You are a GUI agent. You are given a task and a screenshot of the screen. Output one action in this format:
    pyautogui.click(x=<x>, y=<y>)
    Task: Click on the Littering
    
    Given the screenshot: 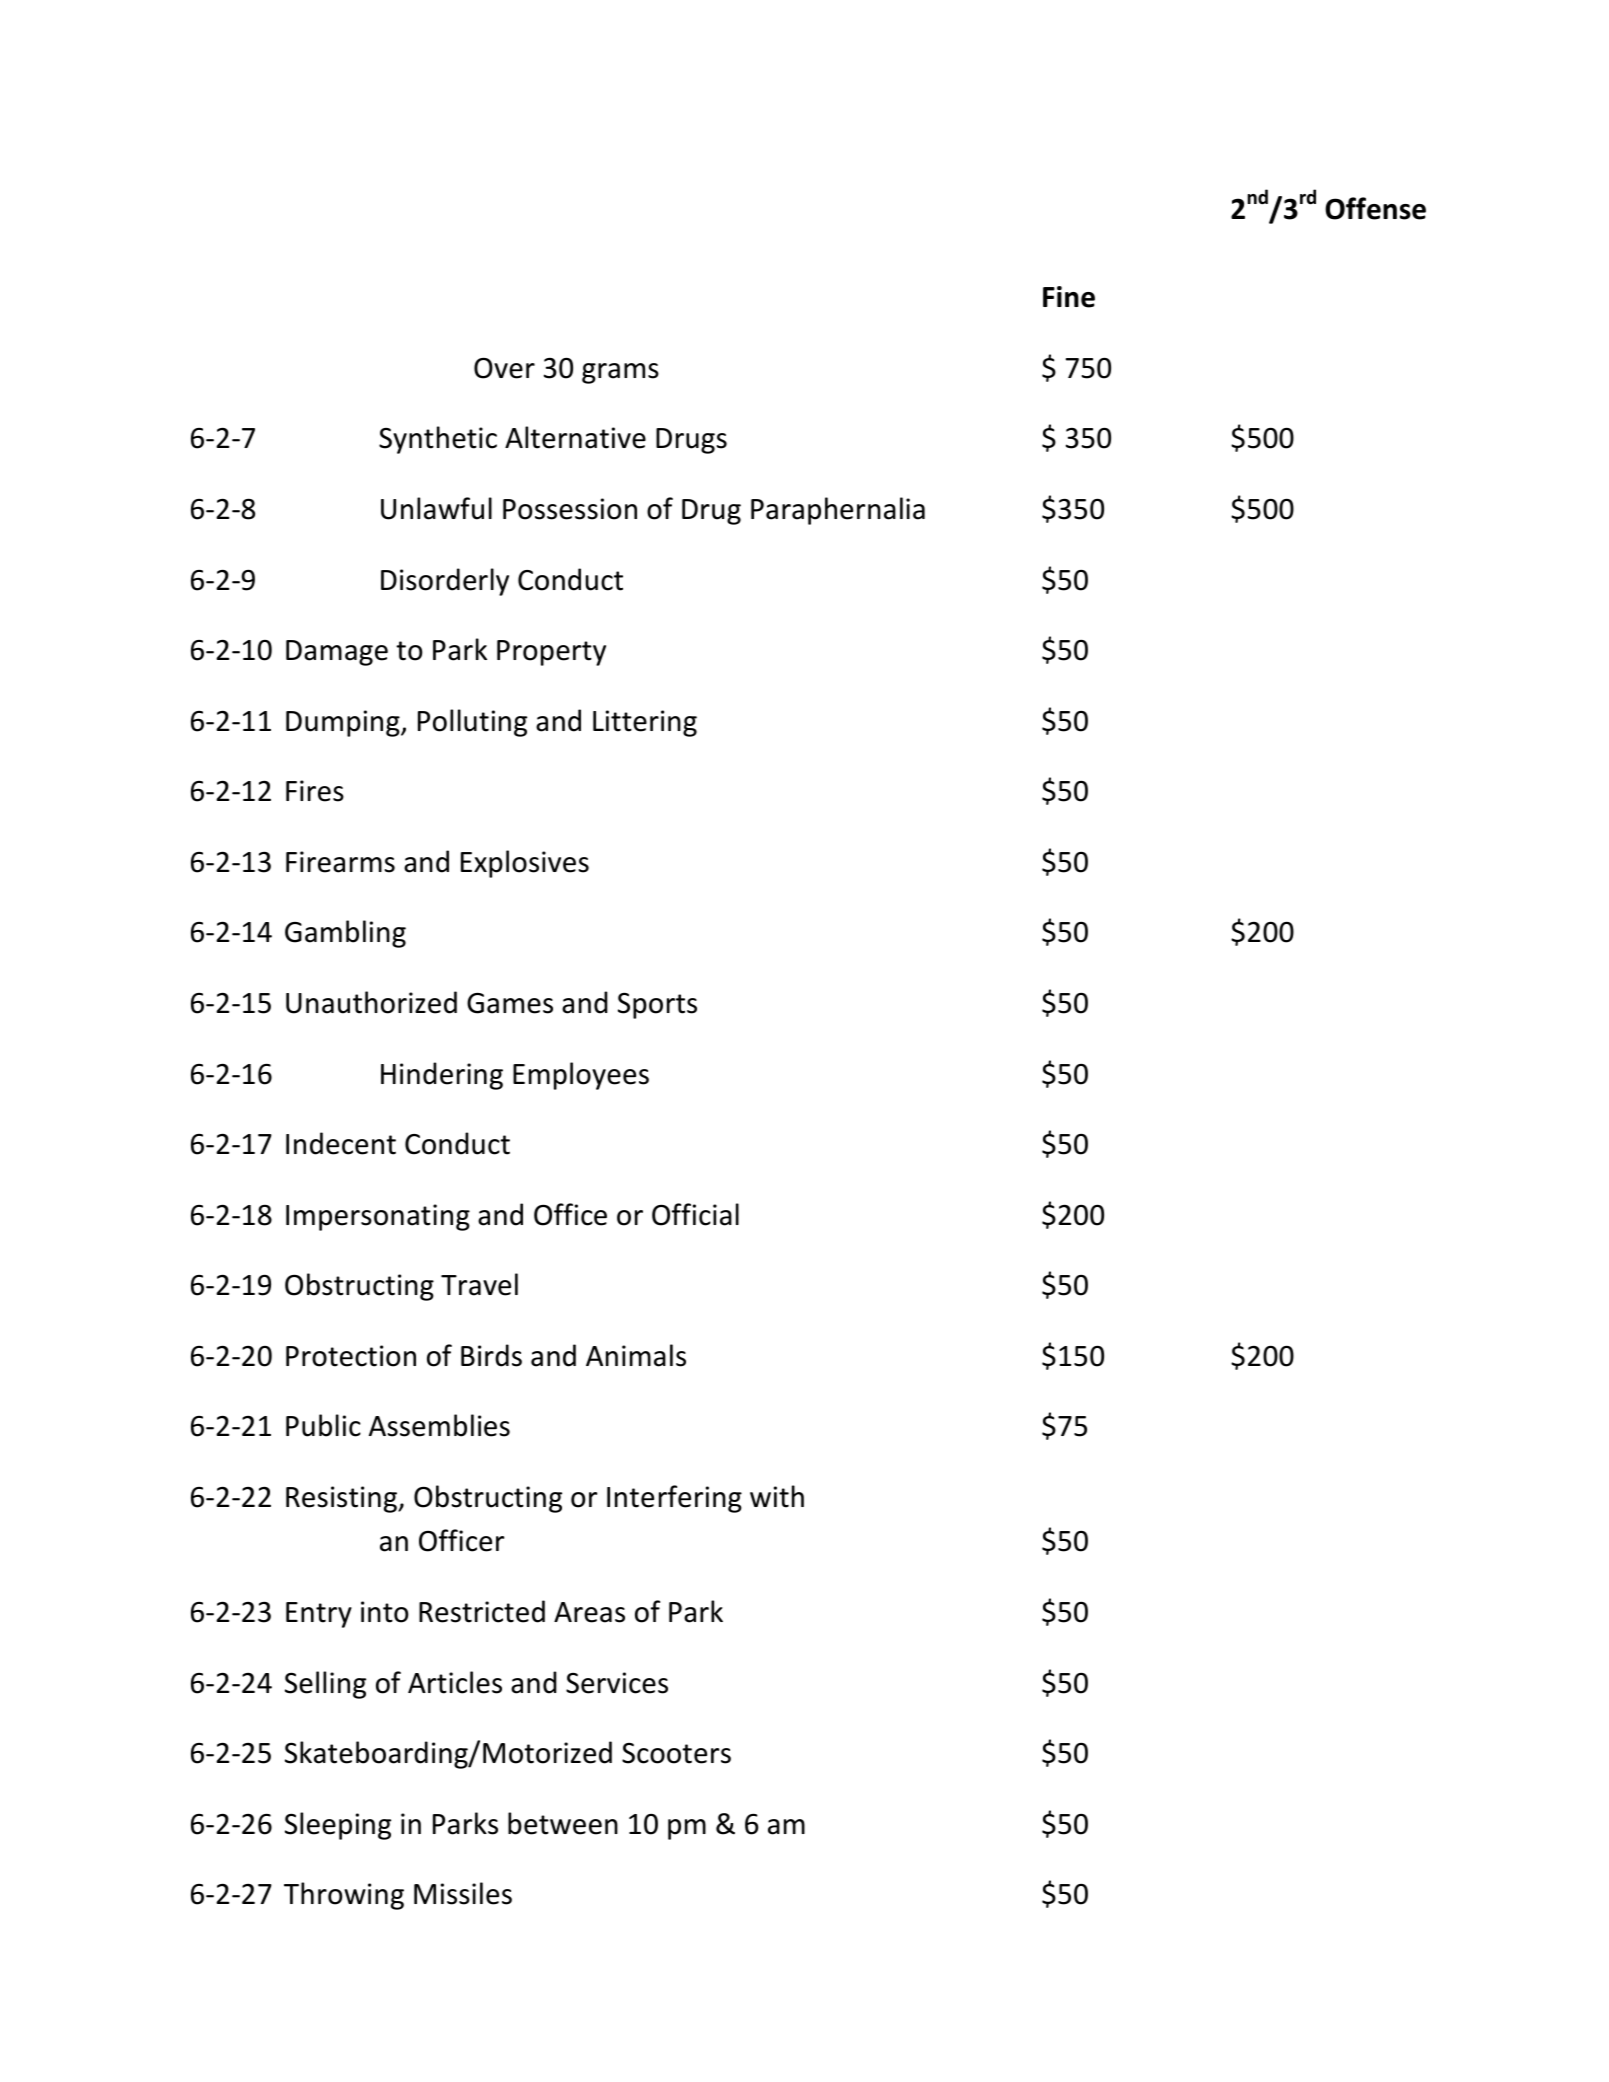 What is the action you would take?
    pyautogui.click(x=645, y=723)
